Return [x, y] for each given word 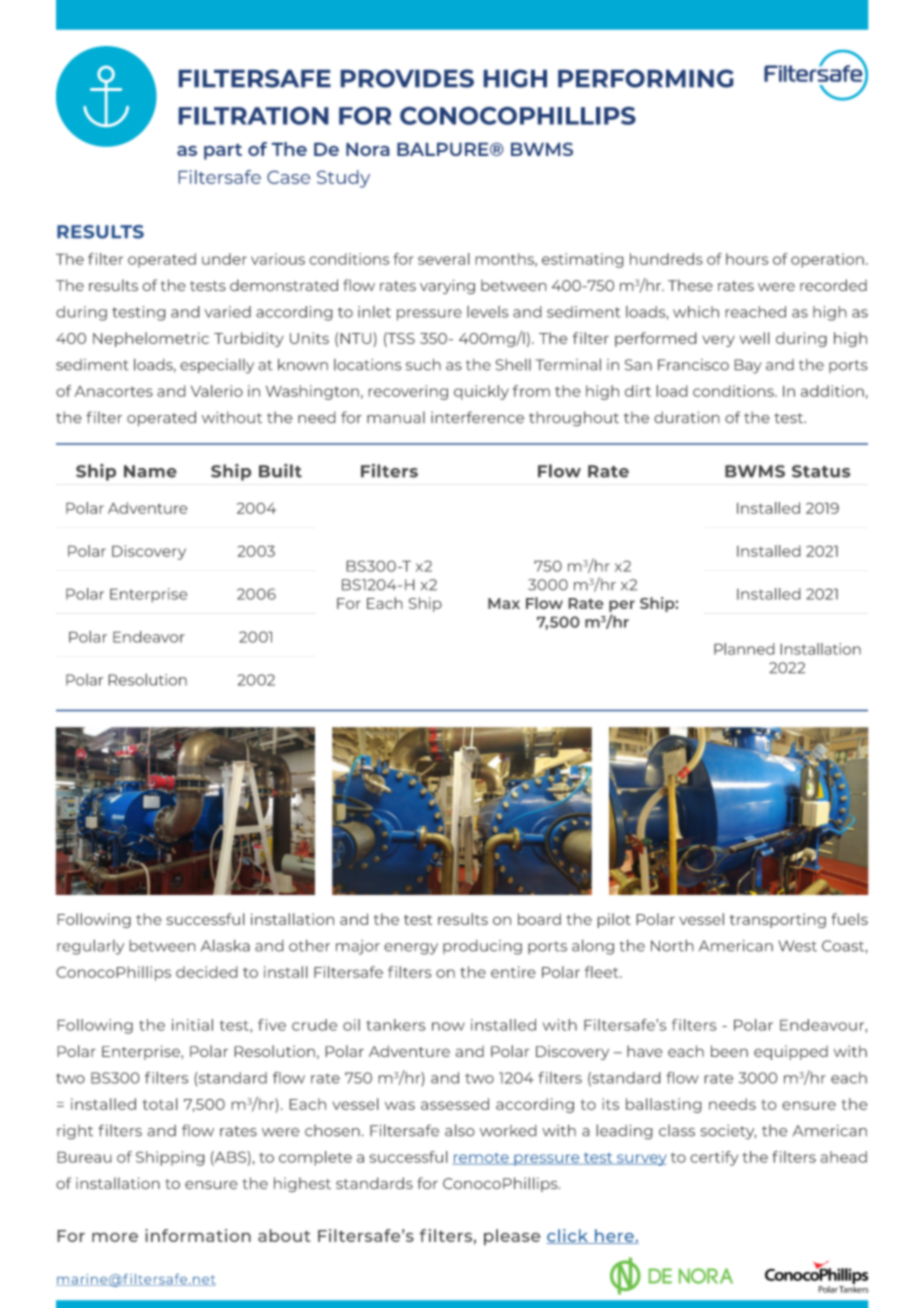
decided [206, 972]
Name [150, 471]
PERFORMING [646, 78]
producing [482, 947]
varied [228, 312]
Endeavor [149, 637]
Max [504, 603]
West [798, 946]
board [539, 919]
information [198, 1235]
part [223, 152]
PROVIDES [407, 78]
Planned [744, 649]
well [754, 338]
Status [821, 471]
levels [487, 312]
